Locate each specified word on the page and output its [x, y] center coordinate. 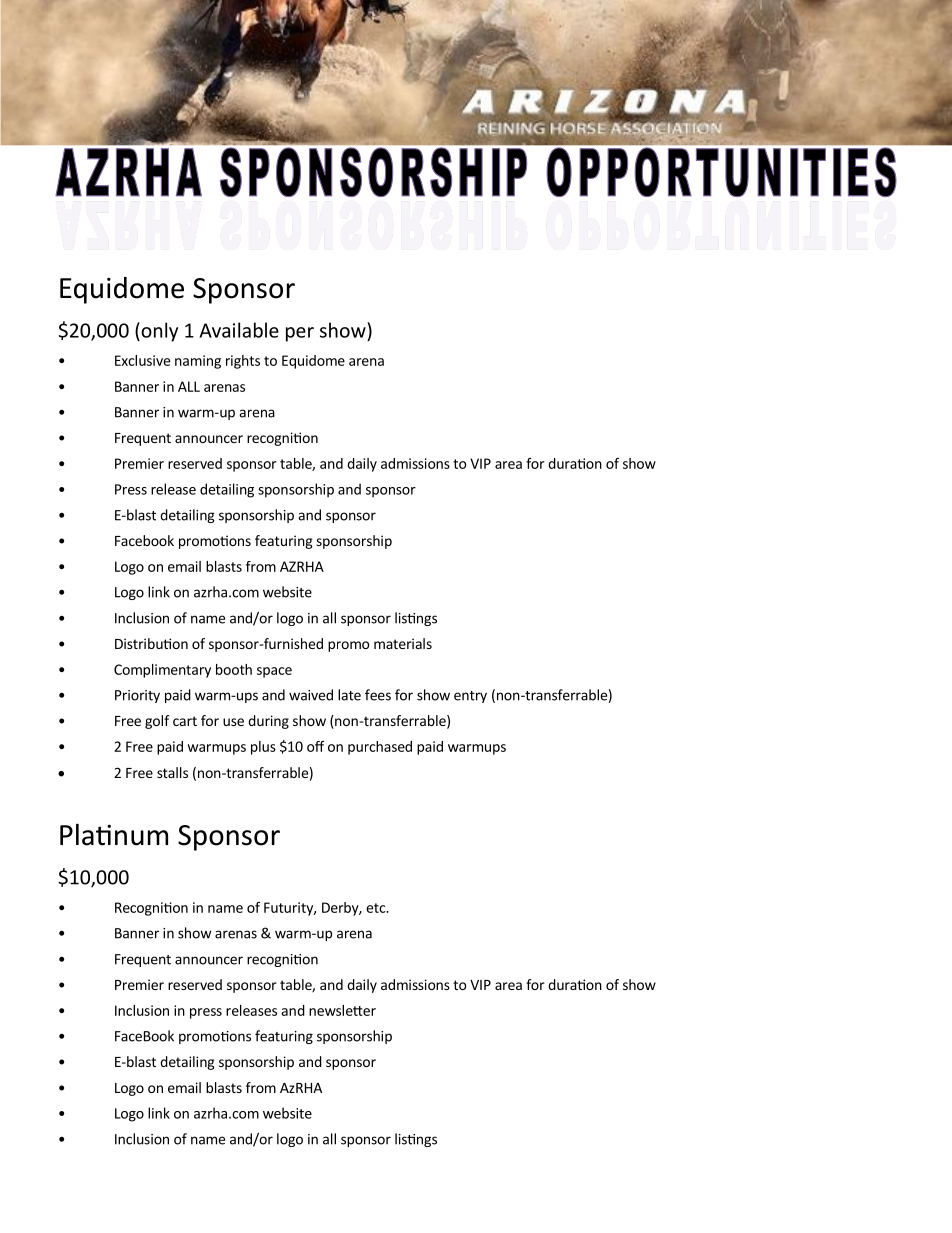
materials [403, 643]
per [300, 334]
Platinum [114, 834]
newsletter [342, 1010]
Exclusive [142, 360]
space [274, 672]
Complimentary [162, 671]
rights [243, 362]
